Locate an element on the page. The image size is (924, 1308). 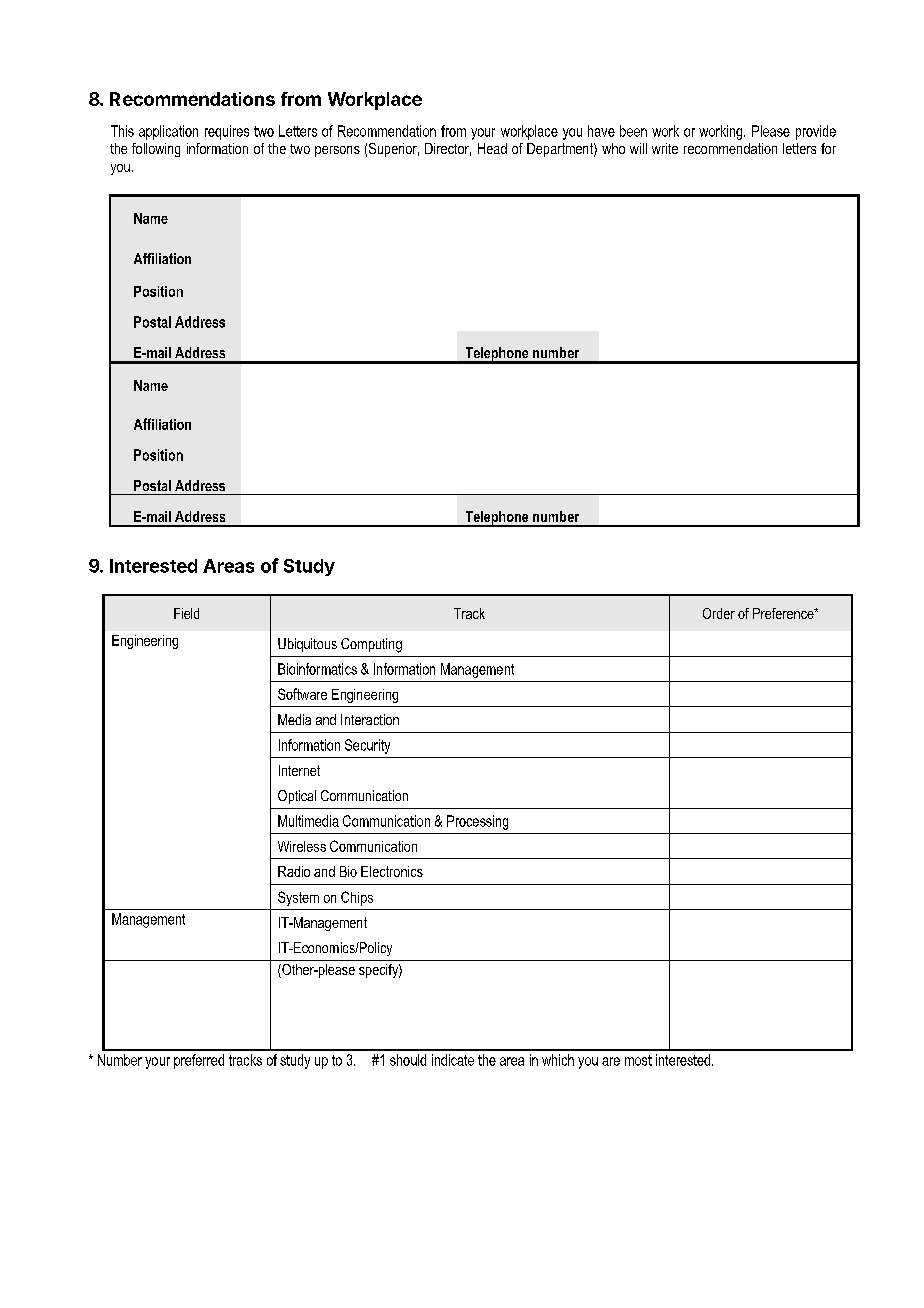
write is located at coordinates (665, 148).
